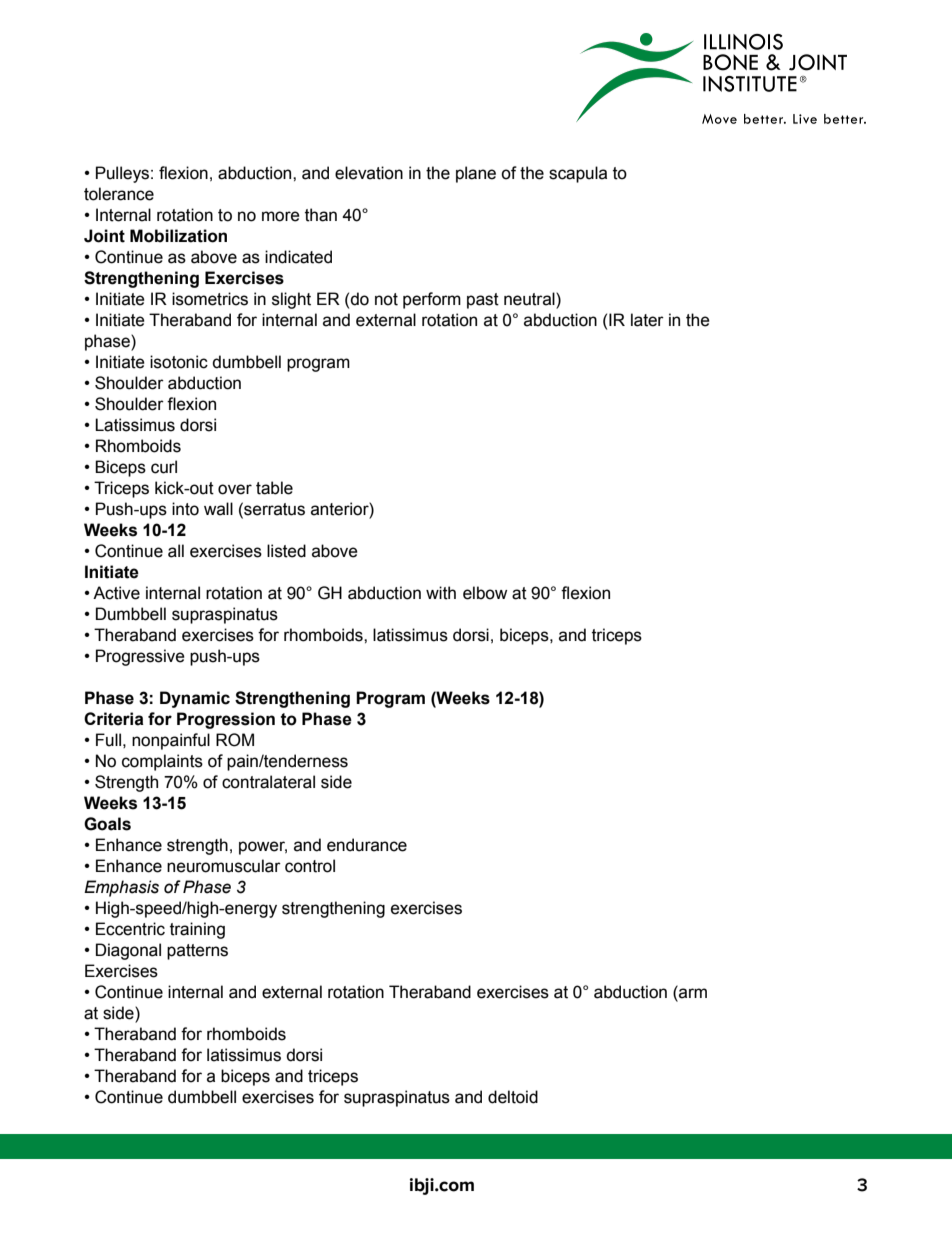 This screenshot has width=952, height=1233. I want to click on patterns, so click(197, 952).
